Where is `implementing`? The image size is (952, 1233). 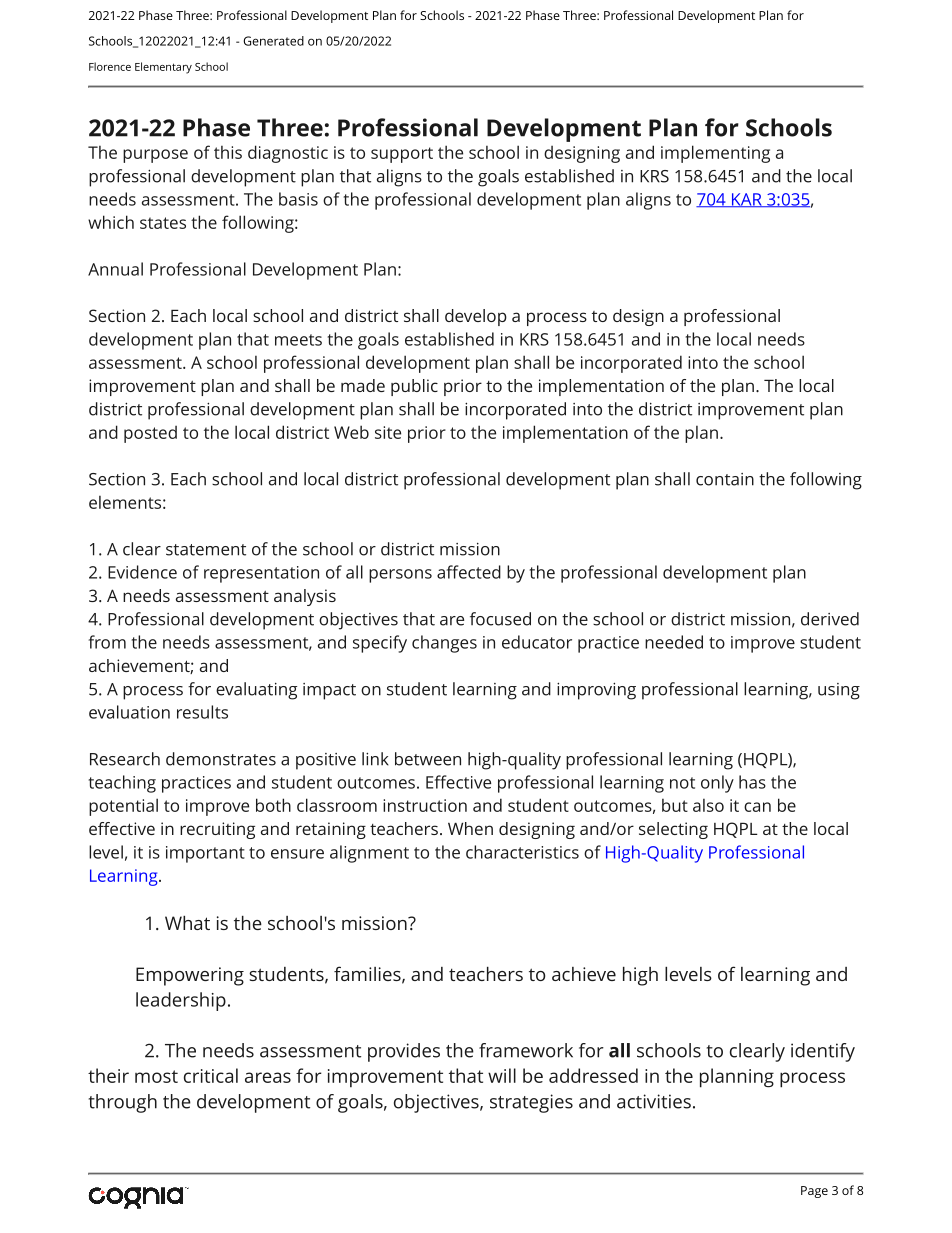 implementing is located at coordinates (715, 154).
